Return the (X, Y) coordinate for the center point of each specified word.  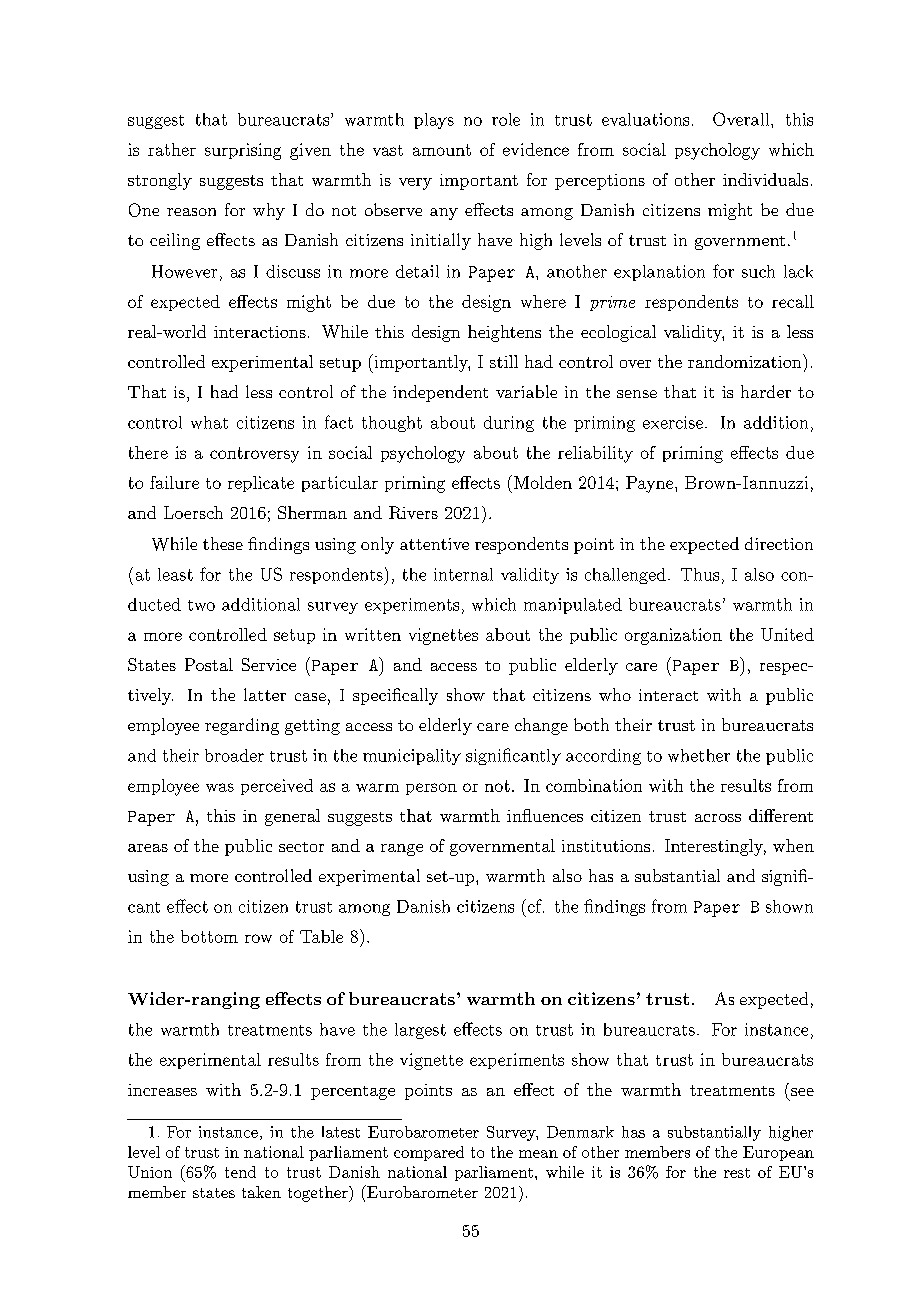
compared (429, 1153)
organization (673, 636)
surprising (243, 151)
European (778, 1153)
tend (240, 1172)
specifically (395, 696)
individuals (765, 179)
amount (442, 150)
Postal (209, 664)
